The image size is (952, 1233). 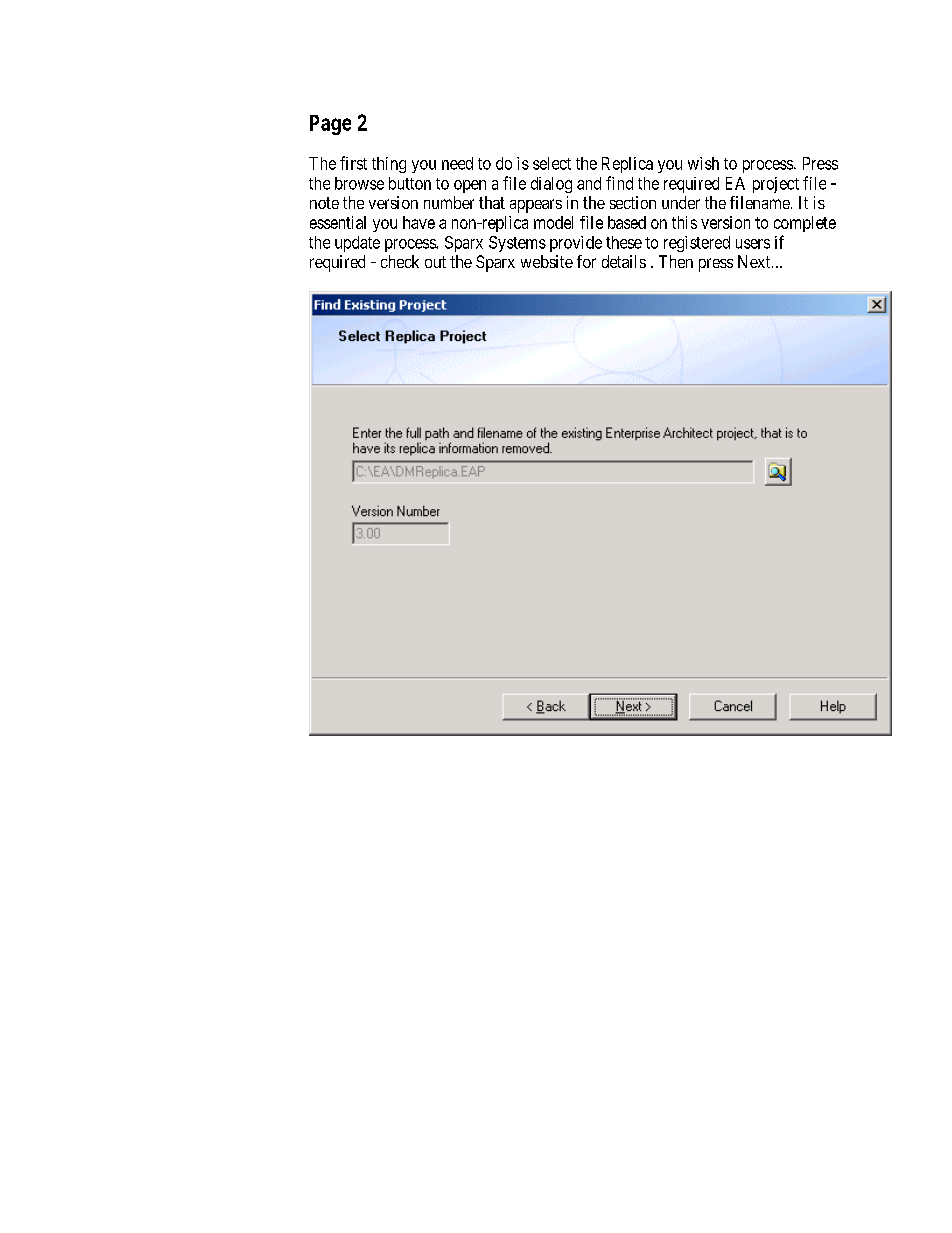 What do you see at coordinates (359, 183) in the page?
I see `browse` at bounding box center [359, 183].
